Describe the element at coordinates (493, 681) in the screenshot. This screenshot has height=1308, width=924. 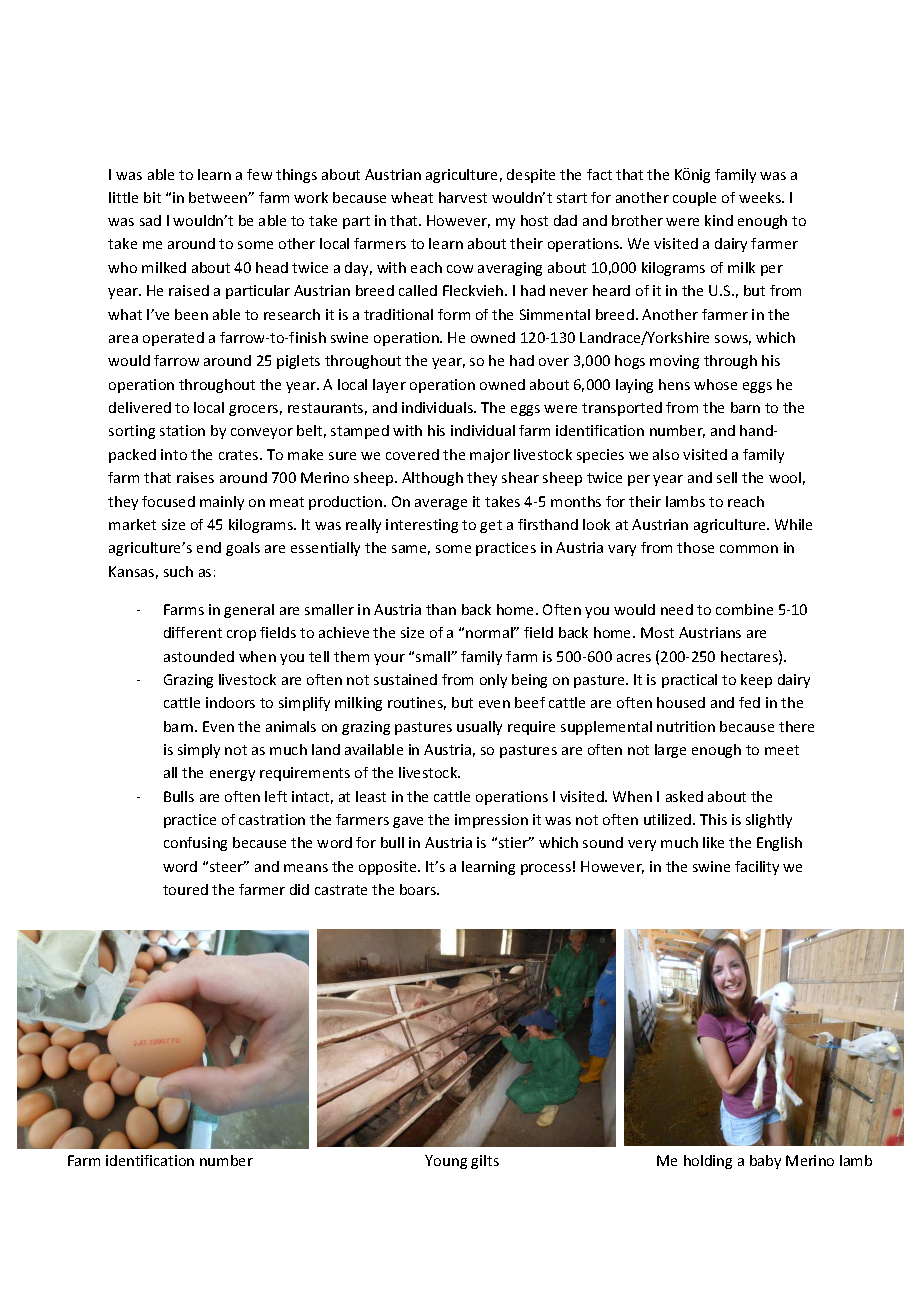
I see `only` at that location.
